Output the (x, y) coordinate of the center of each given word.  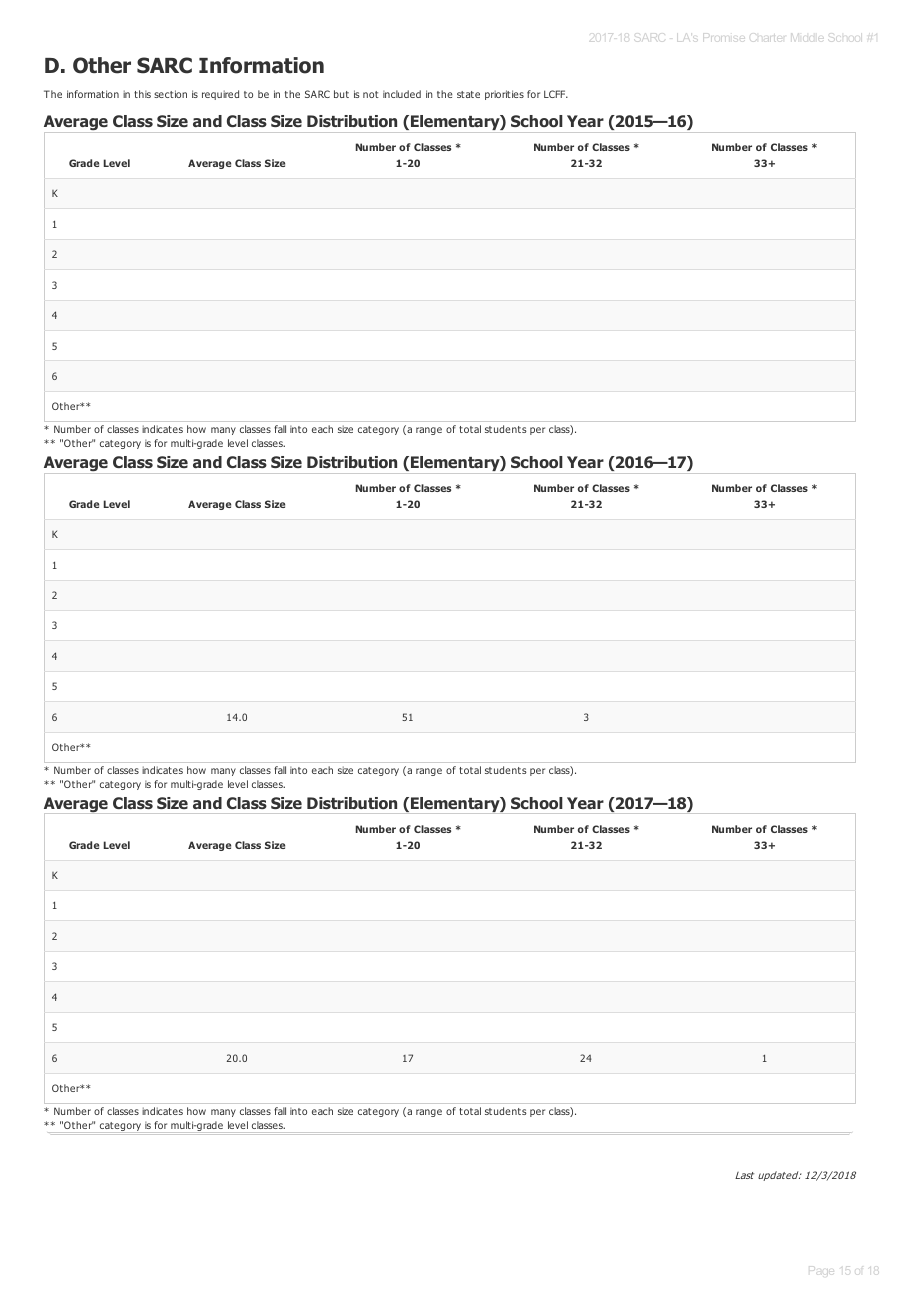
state (468, 94)
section (170, 94)
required (220, 95)
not (371, 94)
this (142, 94)
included (402, 94)
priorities (504, 95)
